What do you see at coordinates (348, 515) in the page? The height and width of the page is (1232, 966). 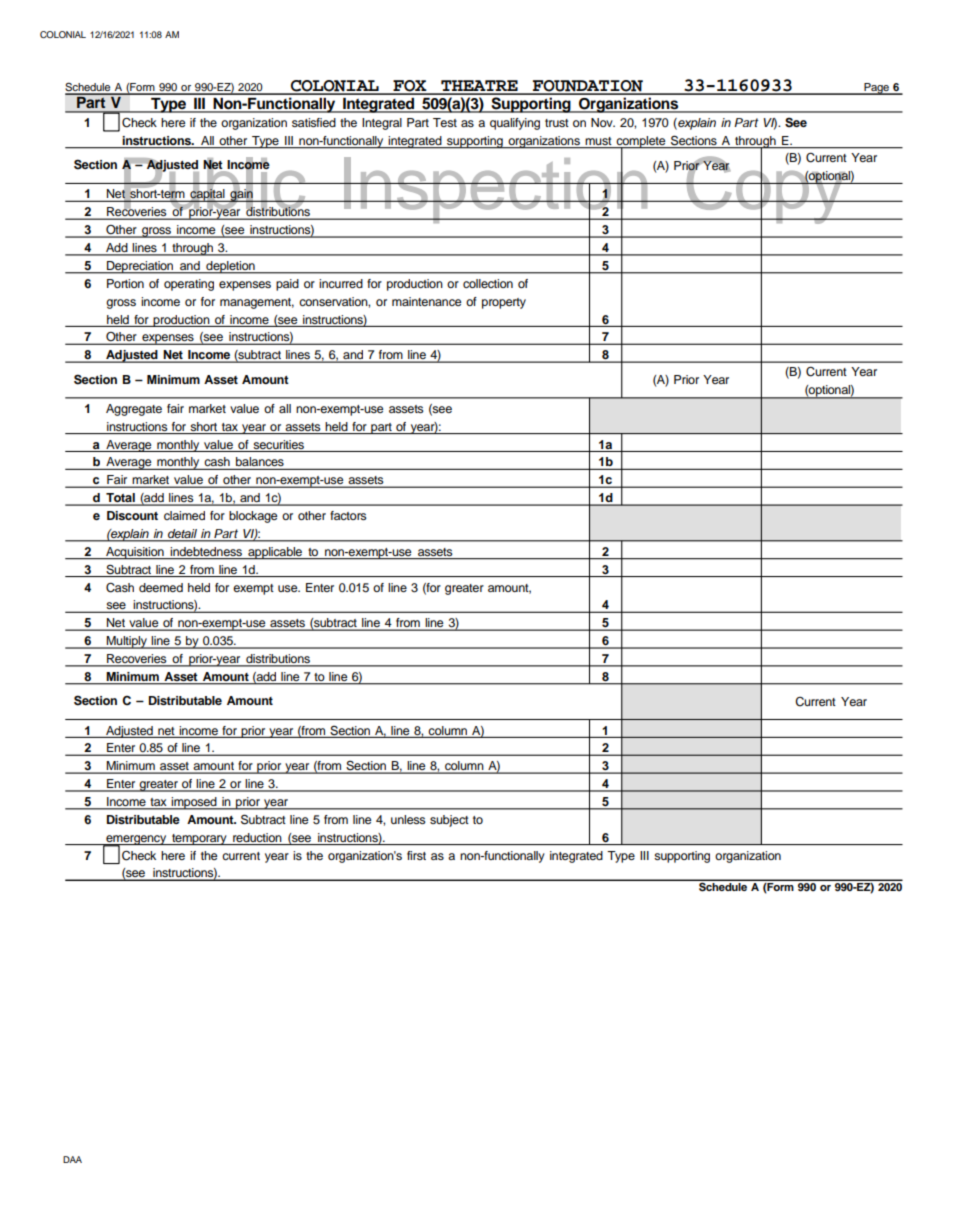 I see `factors` at bounding box center [348, 515].
